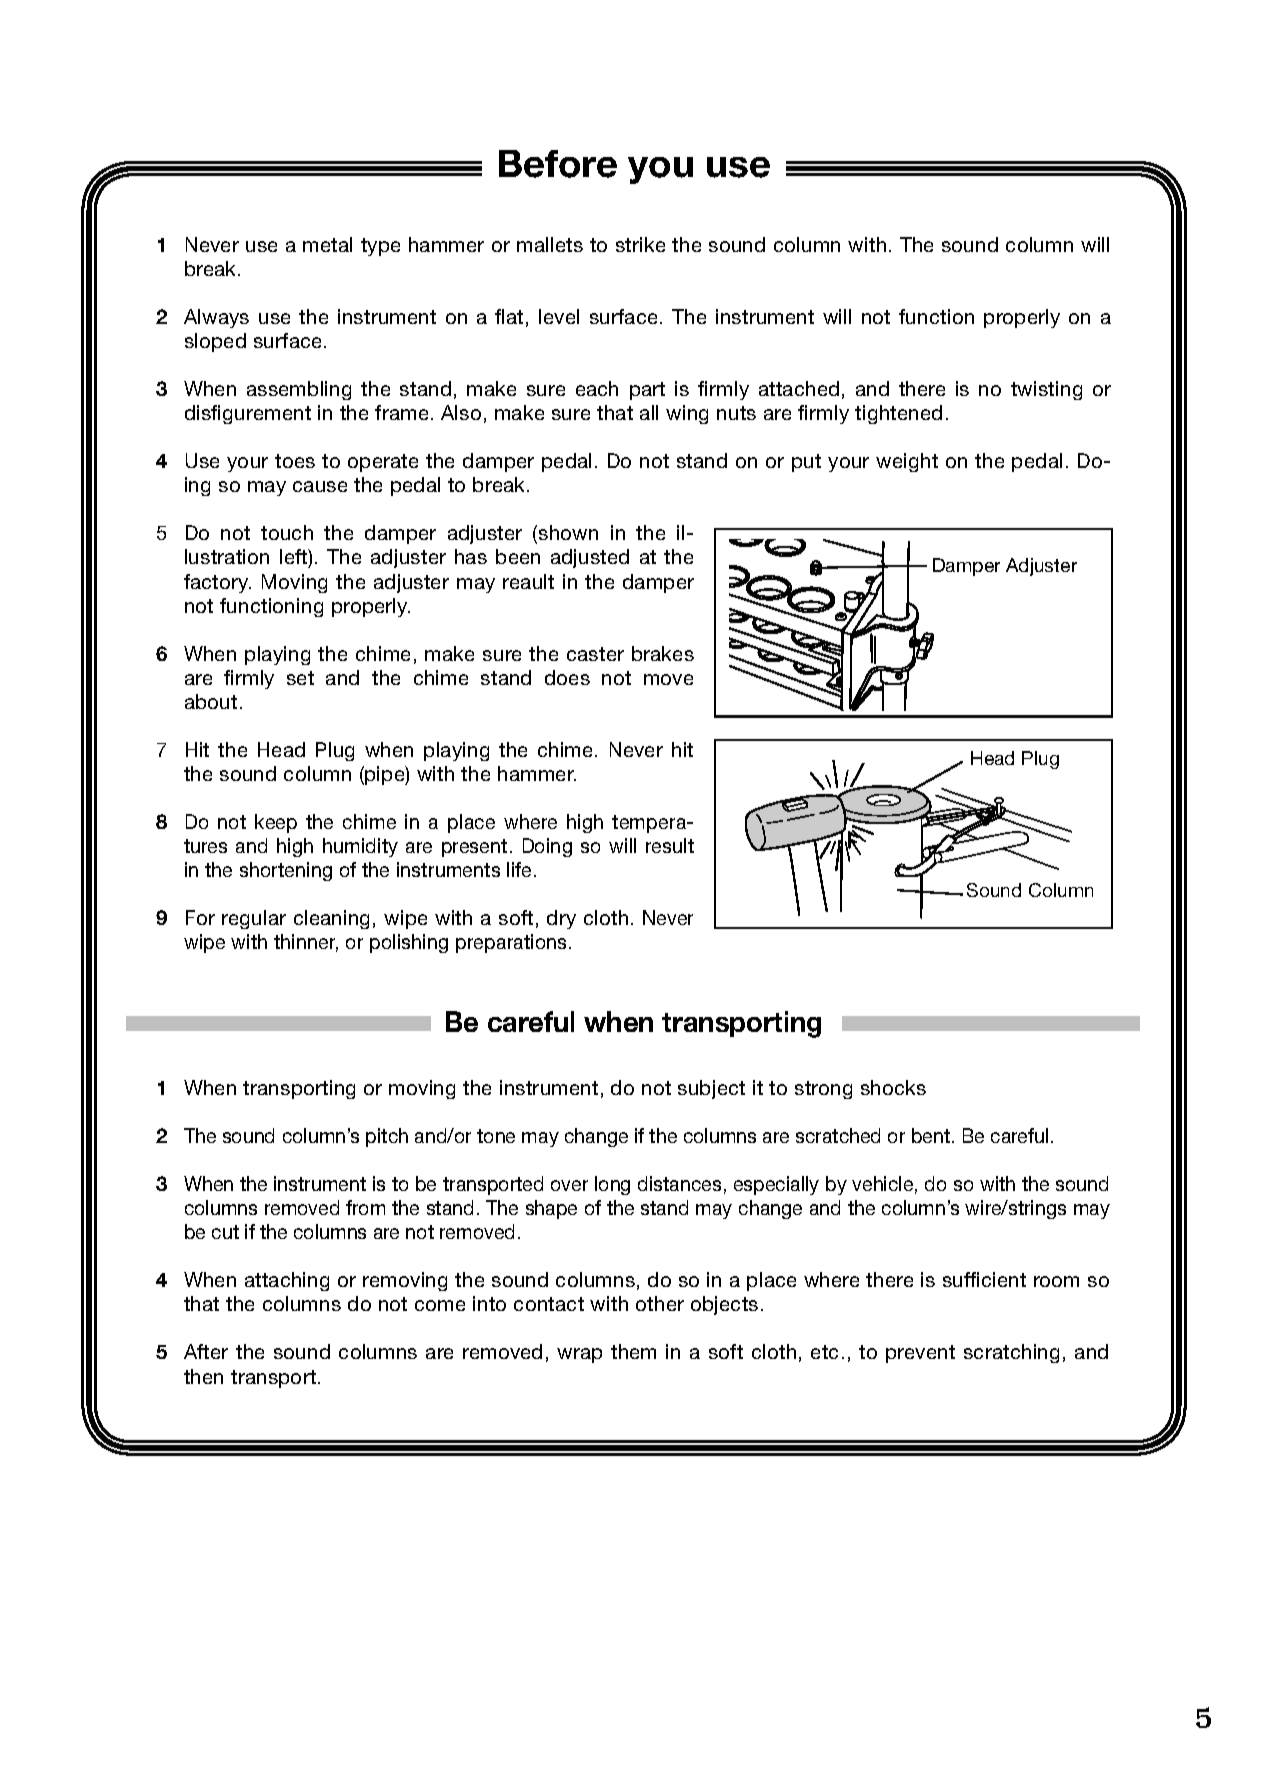 The height and width of the screenshot is (1779, 1268). I want to click on cleaning, so click(331, 919).
